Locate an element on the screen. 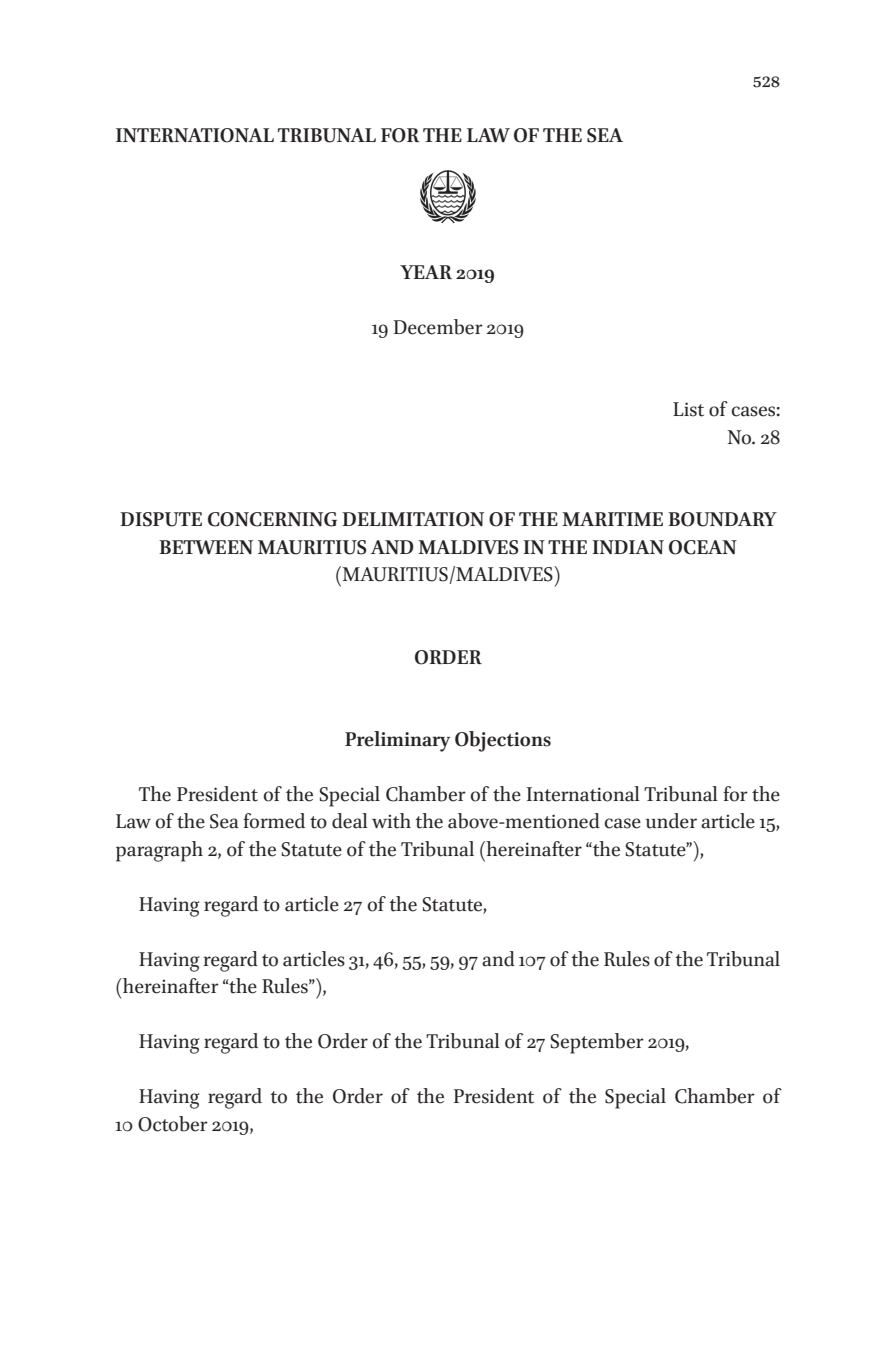  INDIAN is located at coordinates (628, 547).
